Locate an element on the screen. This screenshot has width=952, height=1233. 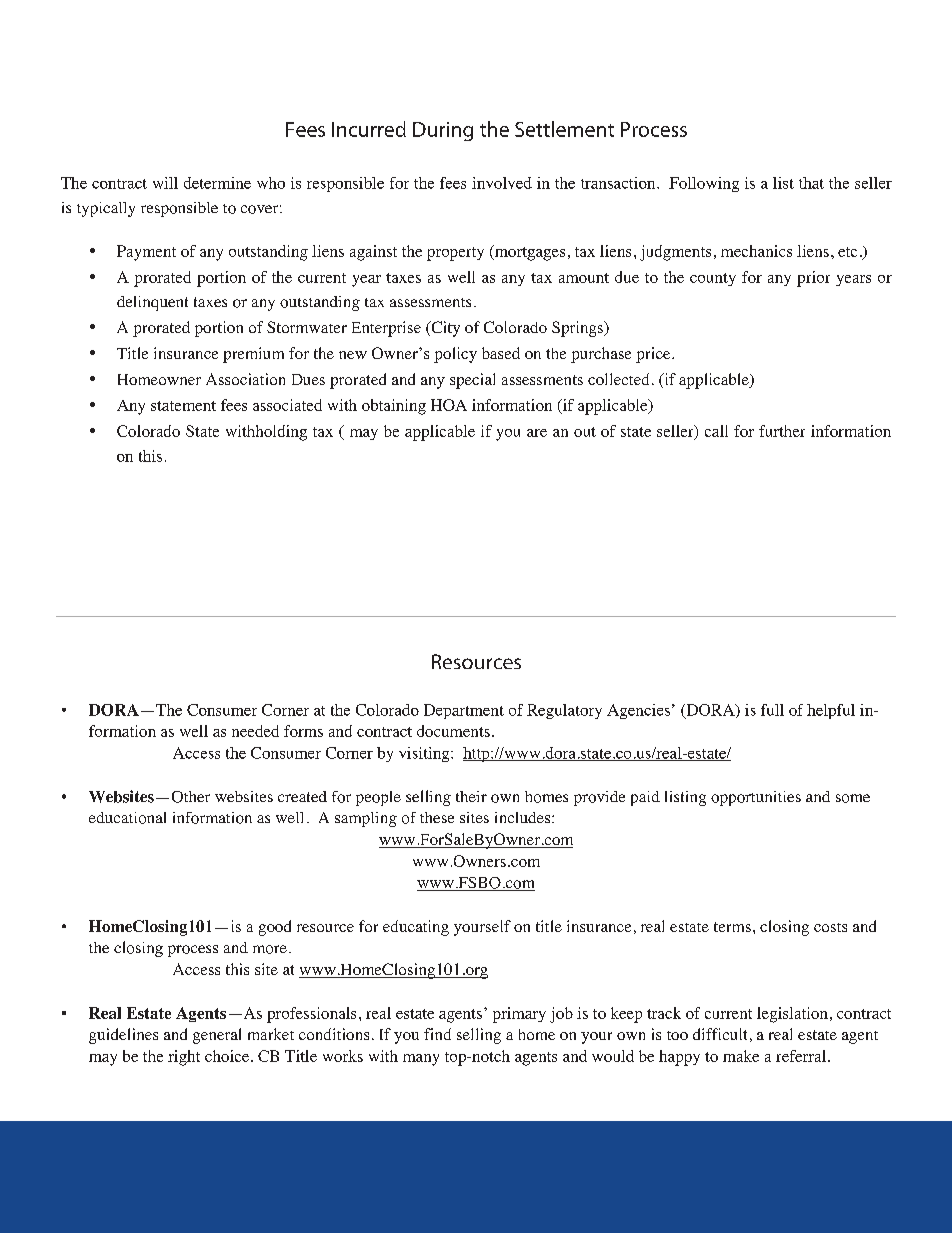
associated is located at coordinates (287, 405).
